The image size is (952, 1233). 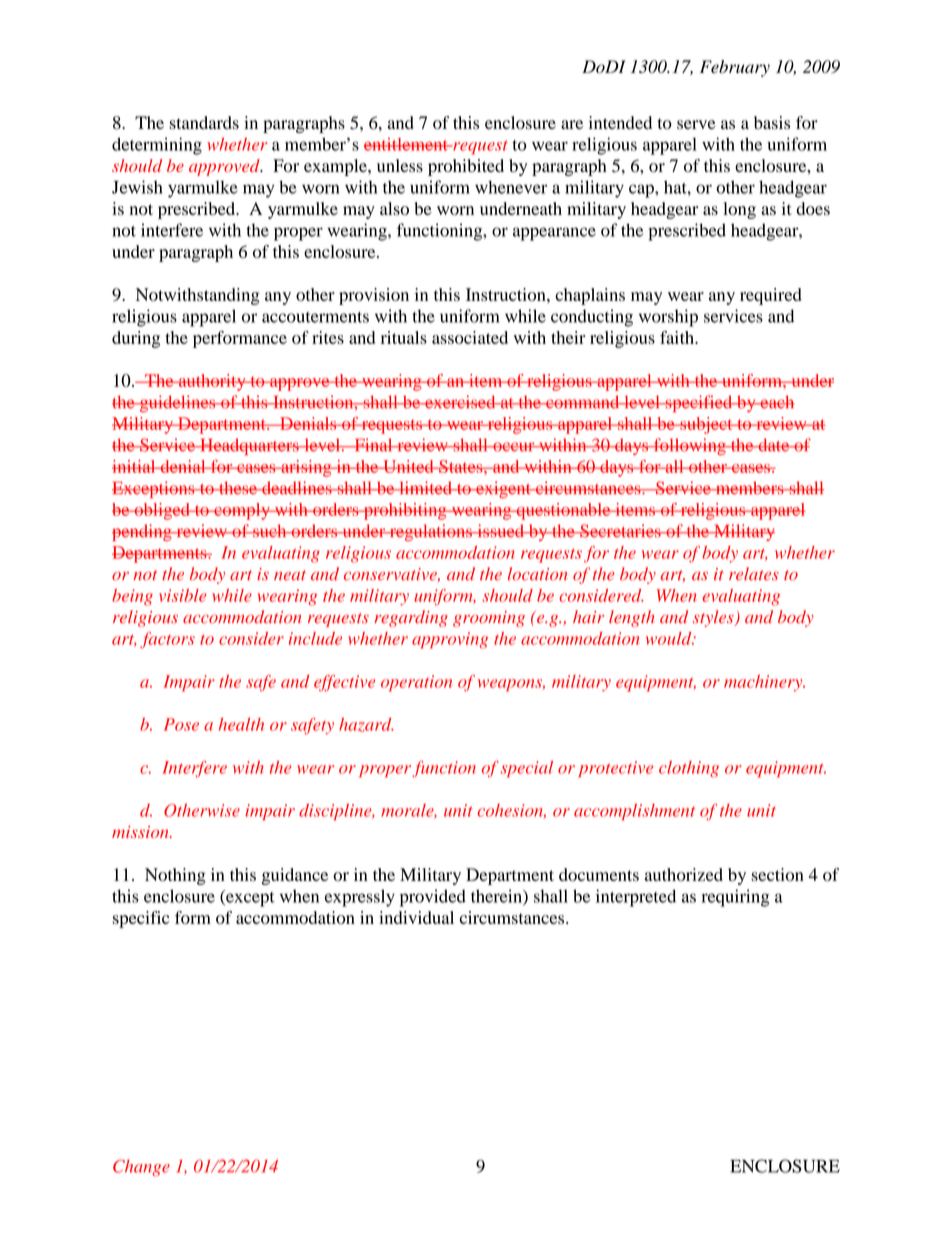 I want to click on requiring, so click(x=735, y=898).
